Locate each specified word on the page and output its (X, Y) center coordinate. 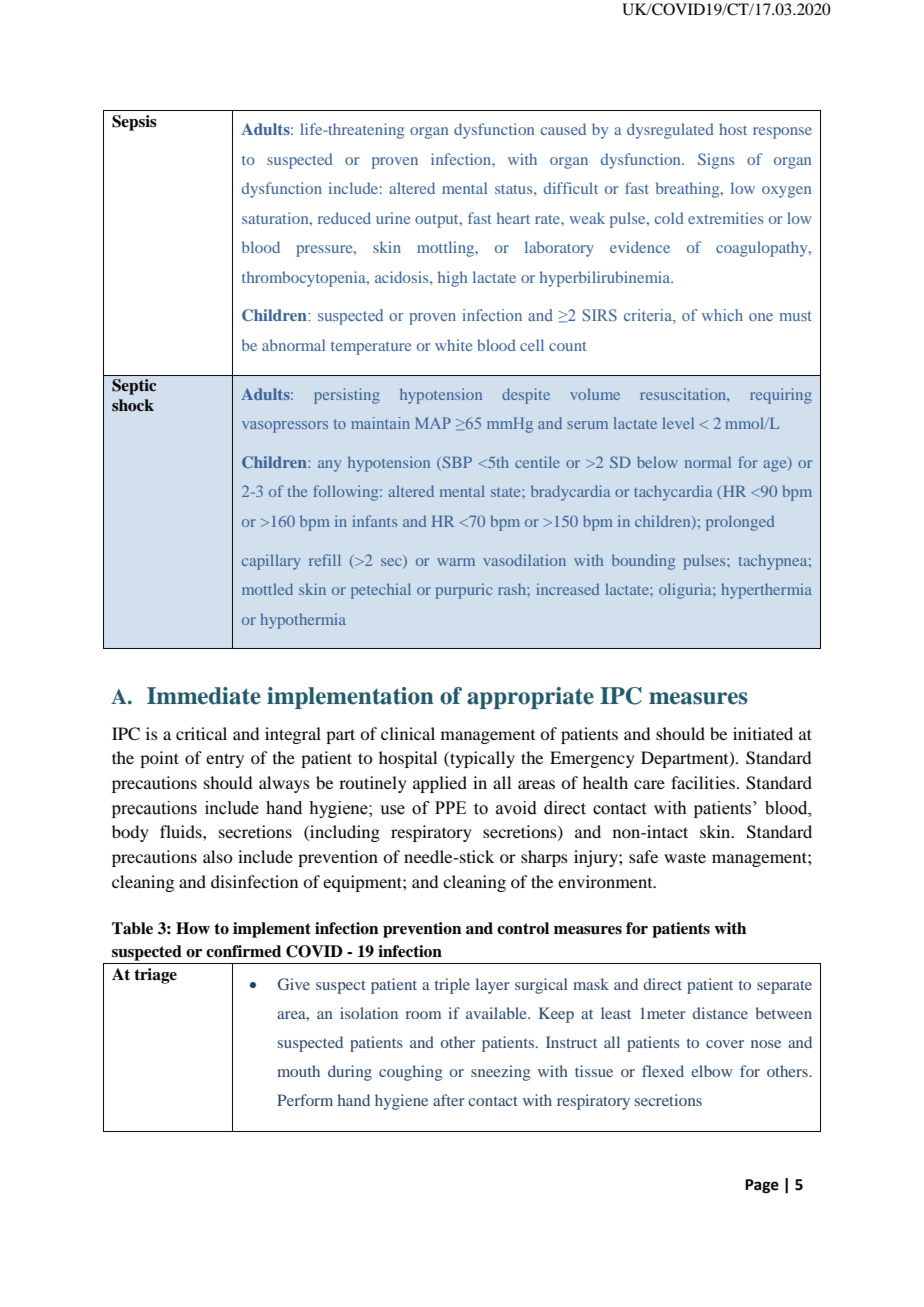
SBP (456, 463)
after (449, 1100)
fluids (182, 831)
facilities (703, 782)
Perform (305, 1100)
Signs (716, 161)
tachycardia (673, 493)
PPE (450, 807)
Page (762, 1186)
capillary (271, 562)
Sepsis (134, 123)
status (515, 189)
